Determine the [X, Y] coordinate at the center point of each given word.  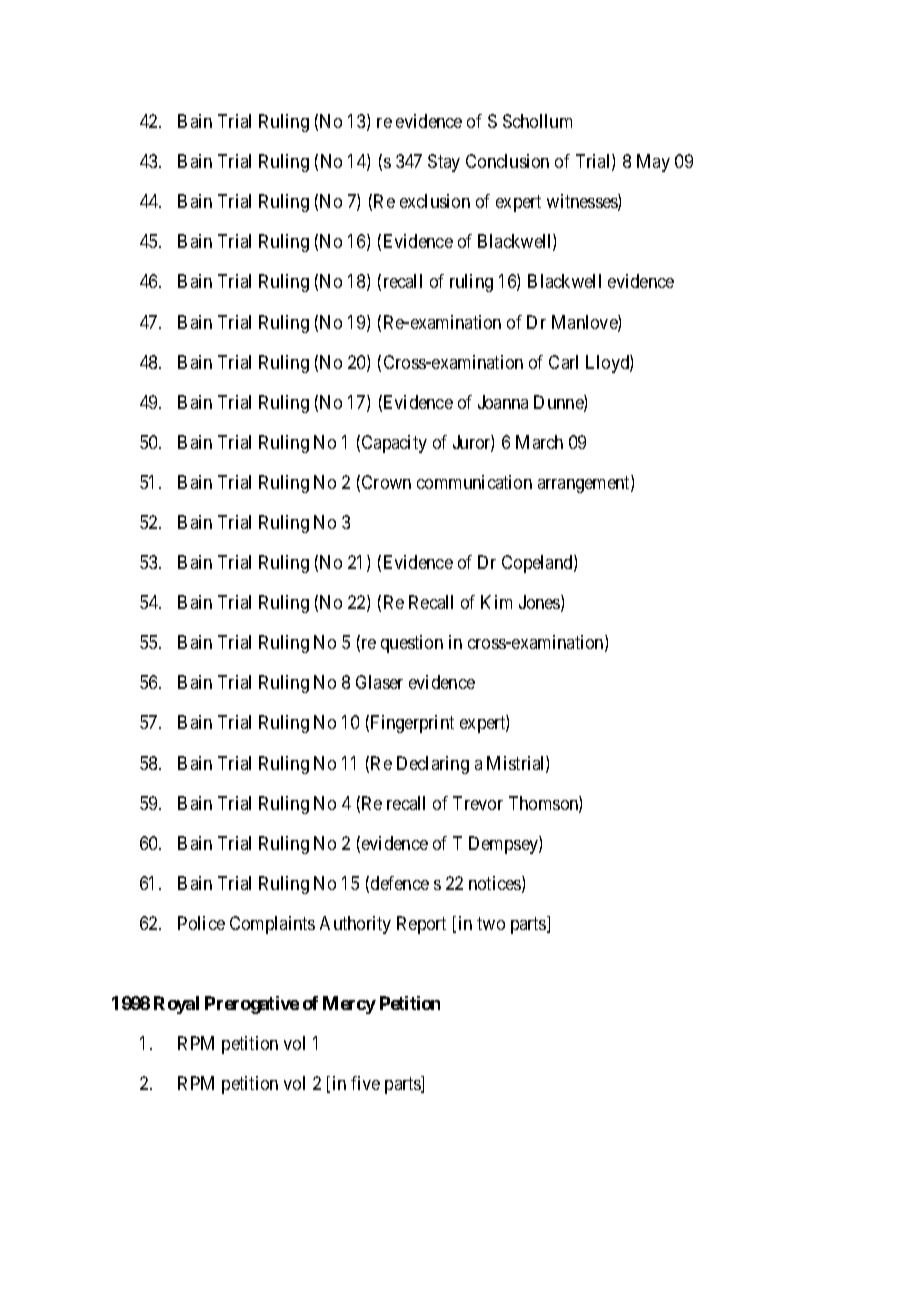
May [653, 163]
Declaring [433, 765]
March [539, 442]
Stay [444, 163]
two [491, 923]
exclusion [435, 201]
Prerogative [252, 1005]
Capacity [394, 444]
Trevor [478, 803]
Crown [386, 482]
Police [201, 923]
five [365, 1083]
